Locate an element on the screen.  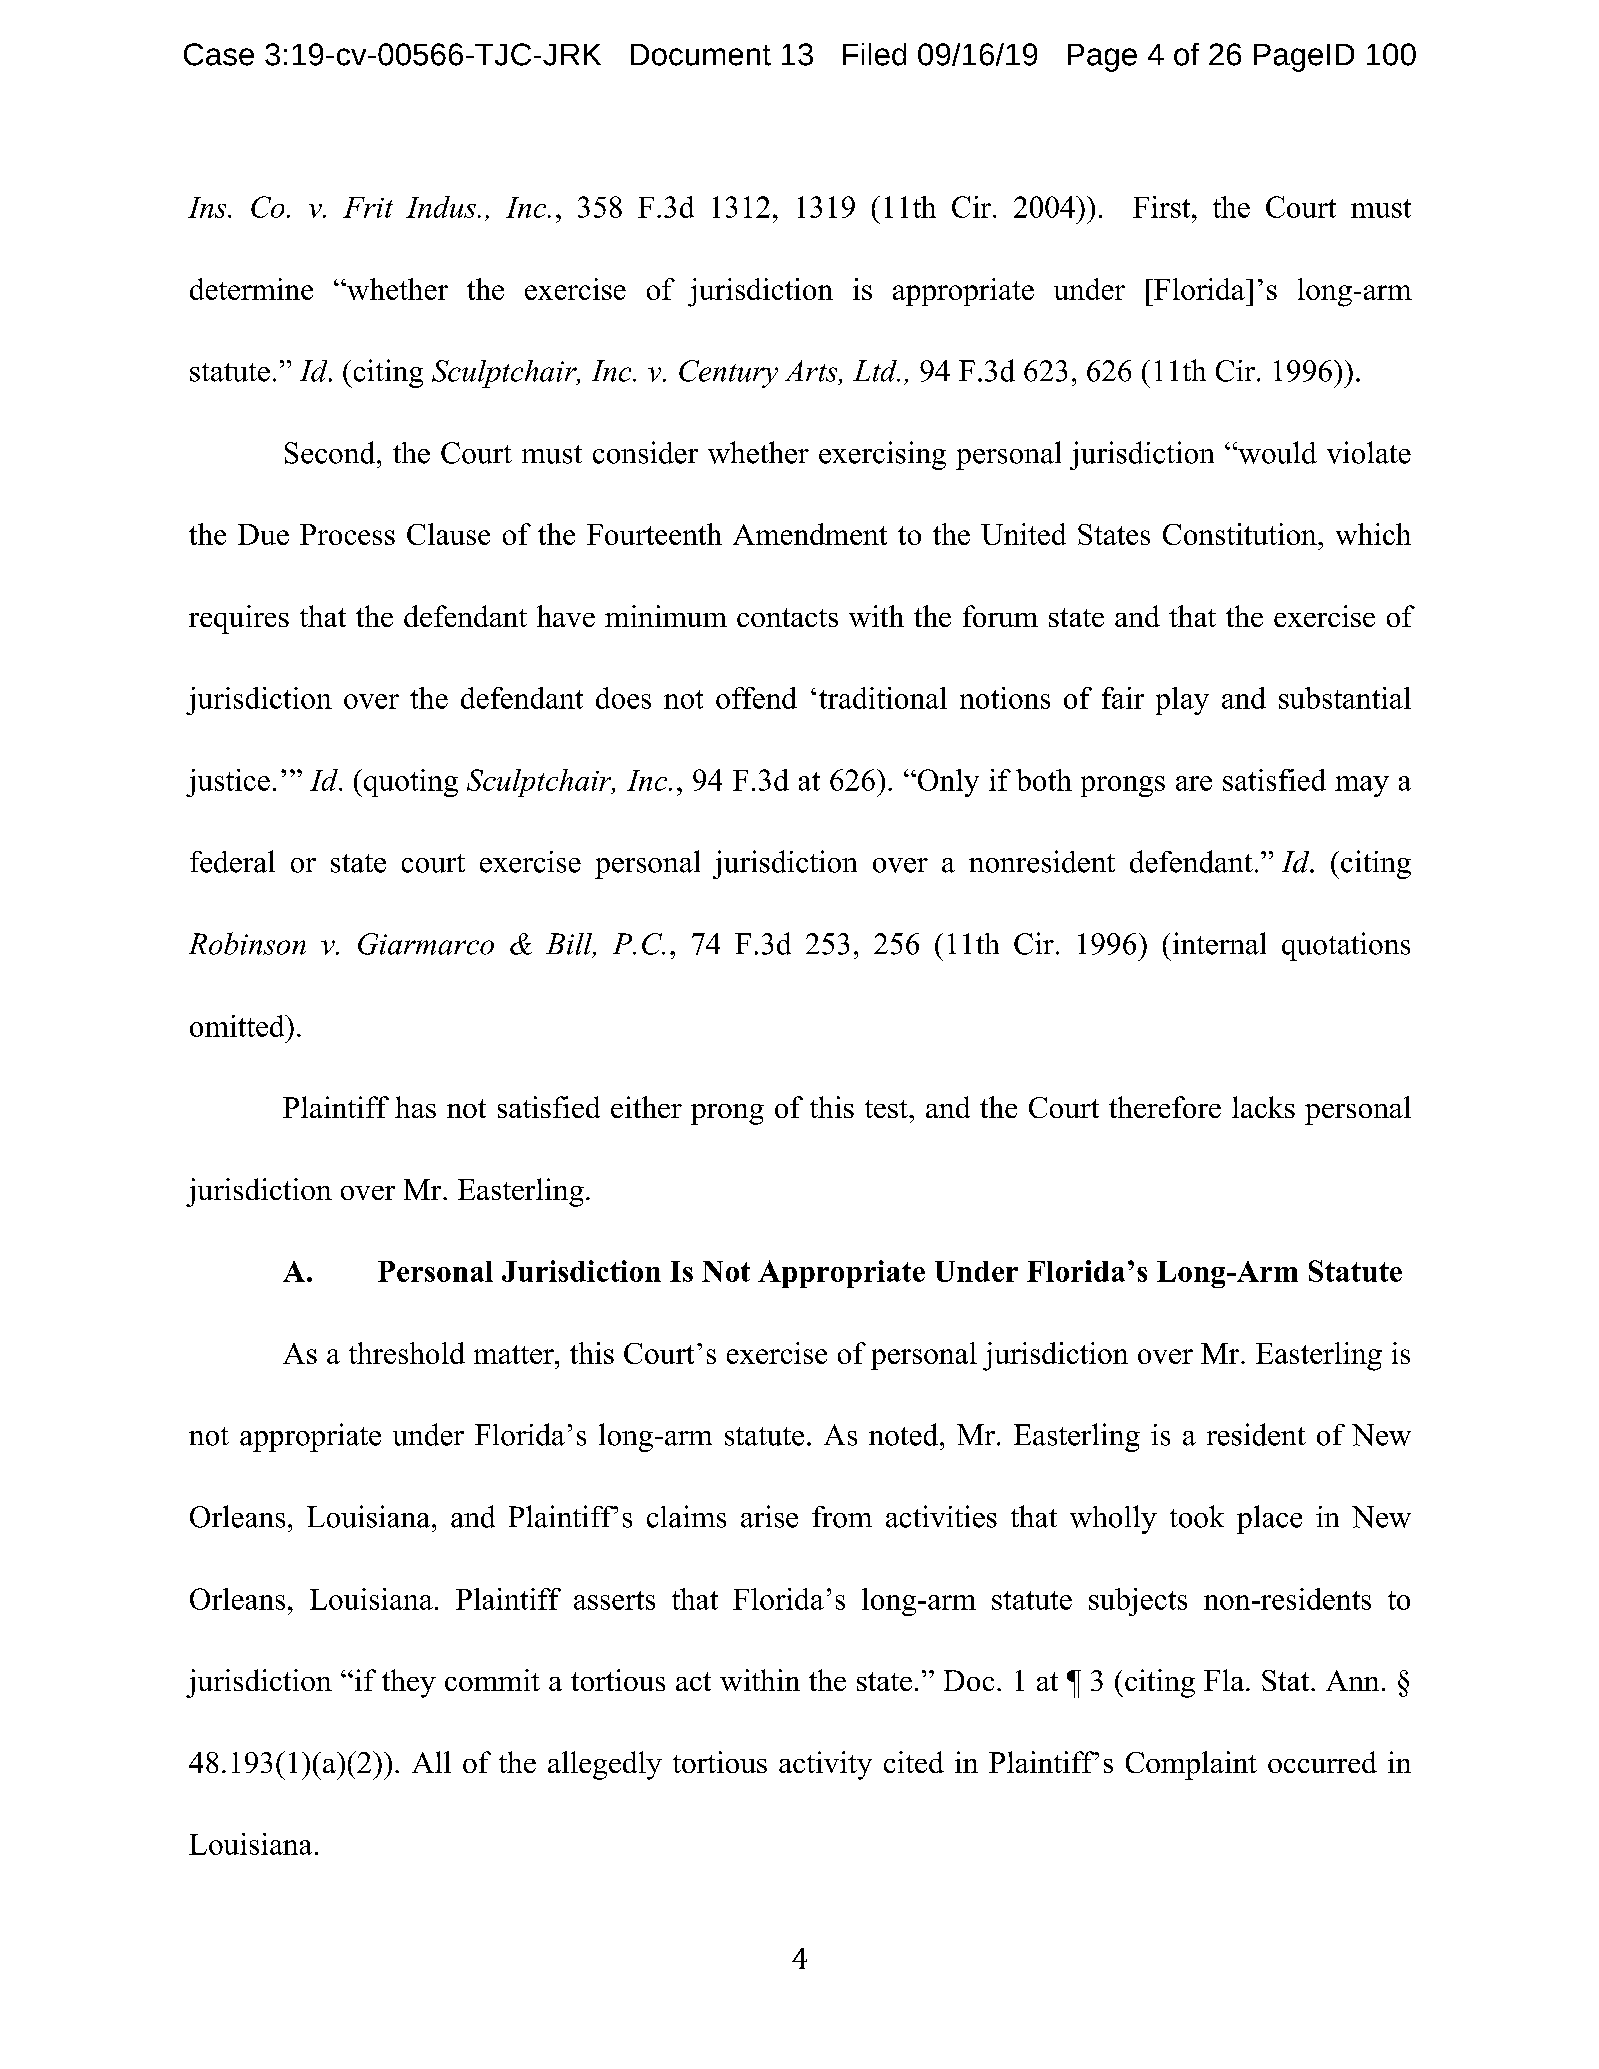
noted is located at coordinates (905, 1434).
